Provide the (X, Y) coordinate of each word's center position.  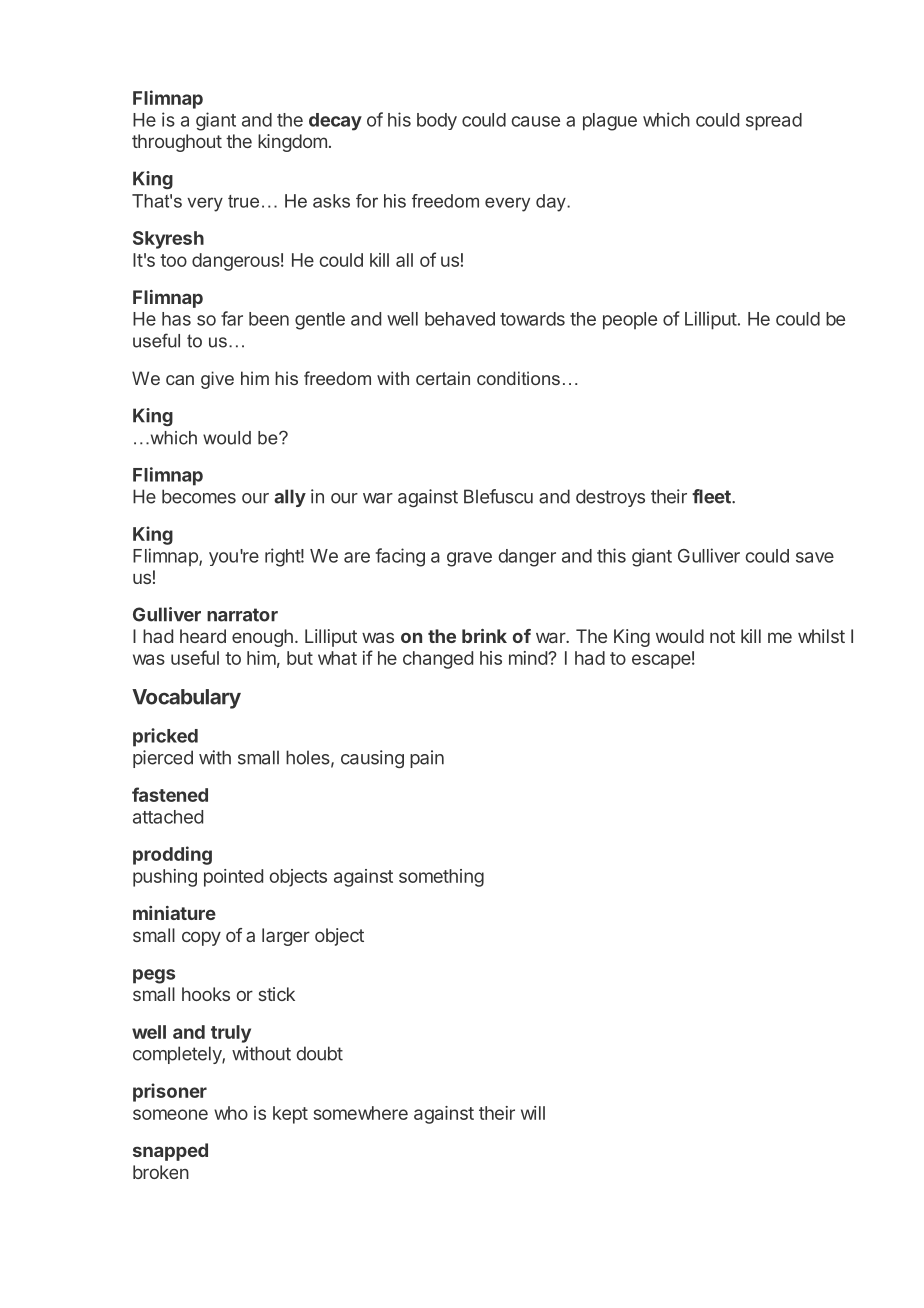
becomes (199, 496)
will (533, 1113)
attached (168, 817)
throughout (177, 143)
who (231, 1113)
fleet (712, 496)
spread (774, 122)
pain (427, 759)
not (722, 636)
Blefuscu (498, 496)
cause (535, 121)
